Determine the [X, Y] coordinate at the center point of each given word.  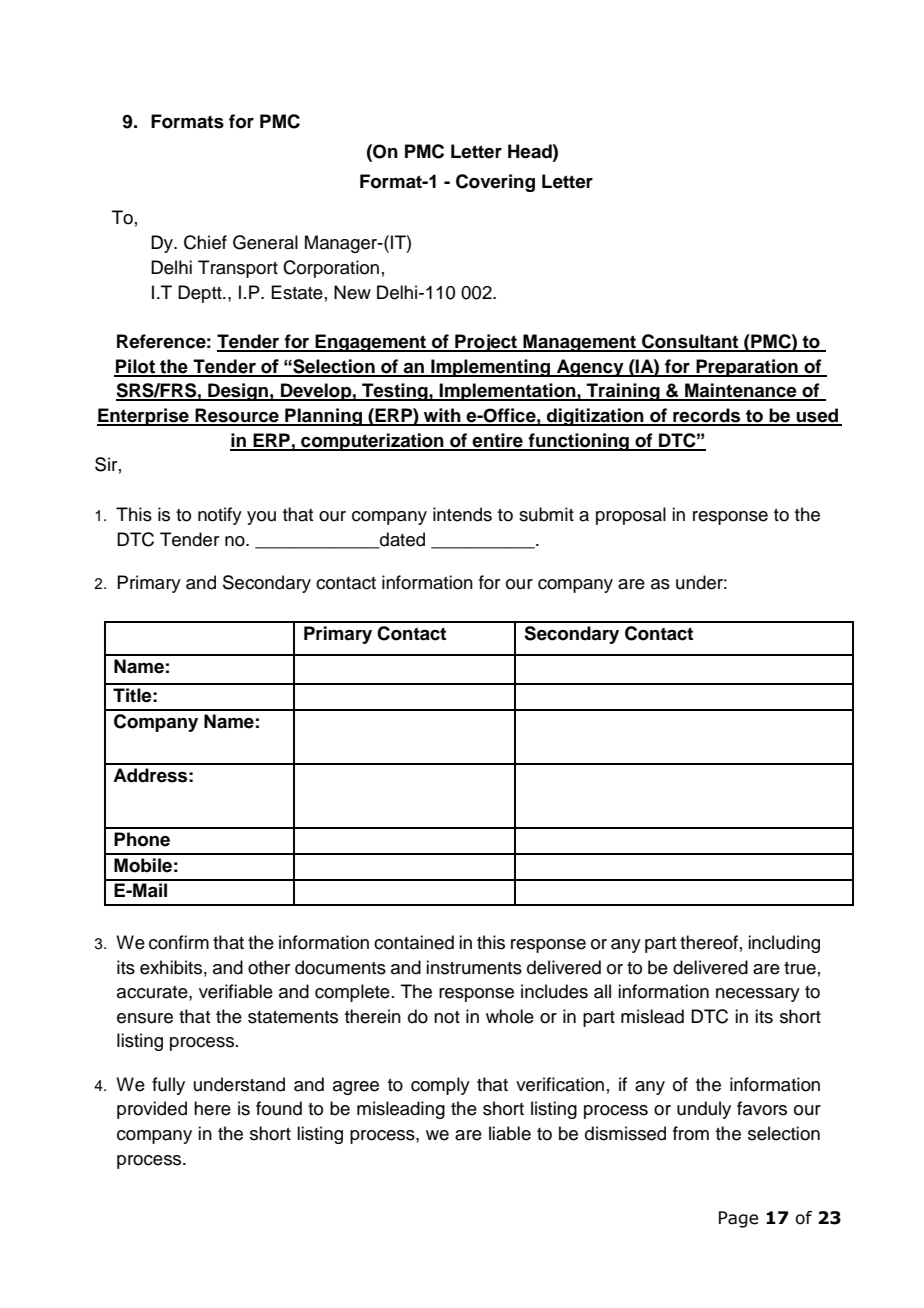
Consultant [690, 342]
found [279, 1108]
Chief [205, 242]
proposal [631, 516]
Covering [495, 183]
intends [462, 514]
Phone [142, 839]
